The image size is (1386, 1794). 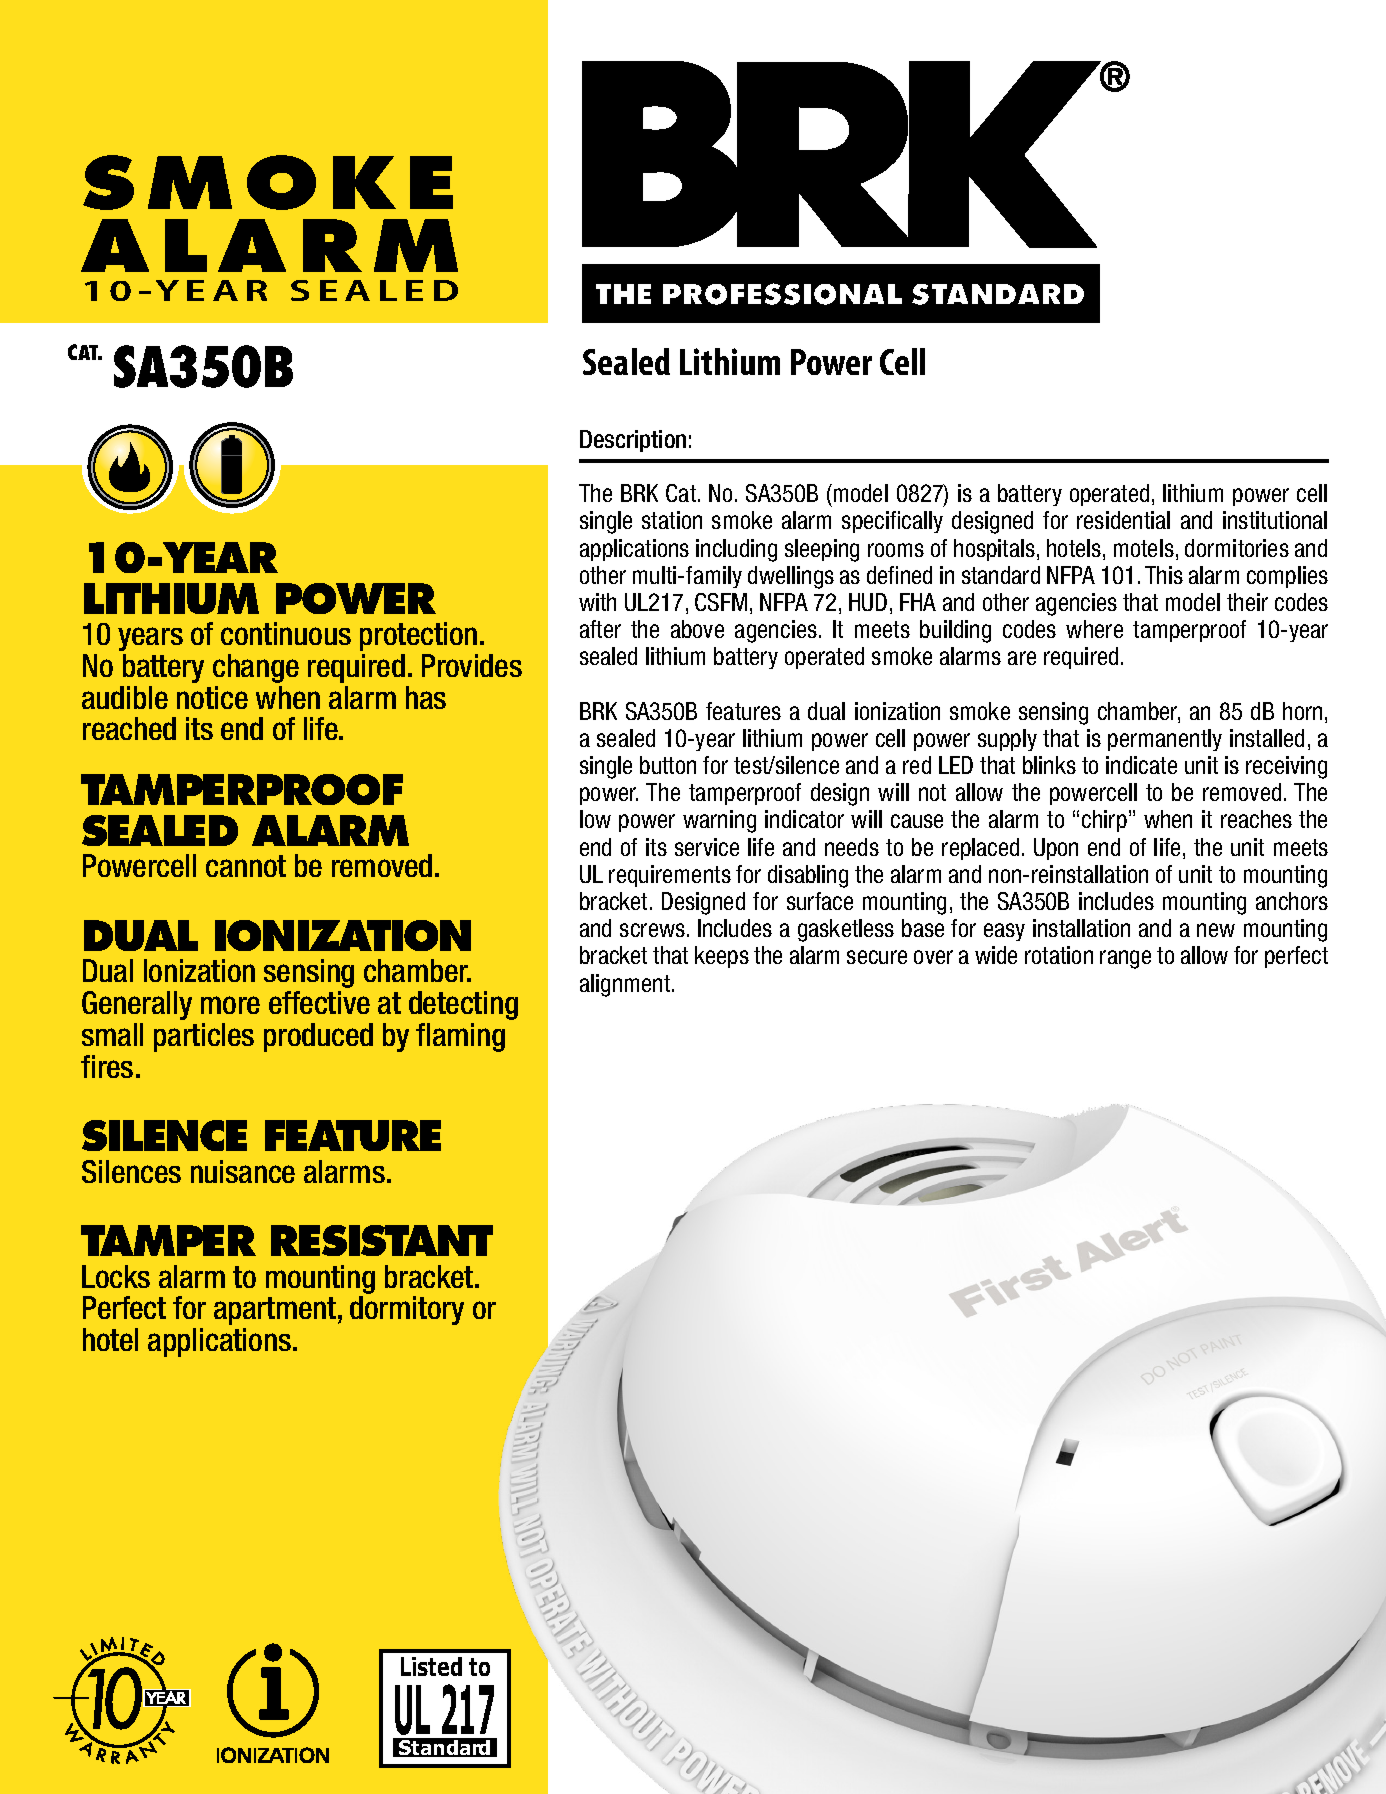 What do you see at coordinates (286, 633) in the screenshot?
I see `continuous` at bounding box center [286, 633].
